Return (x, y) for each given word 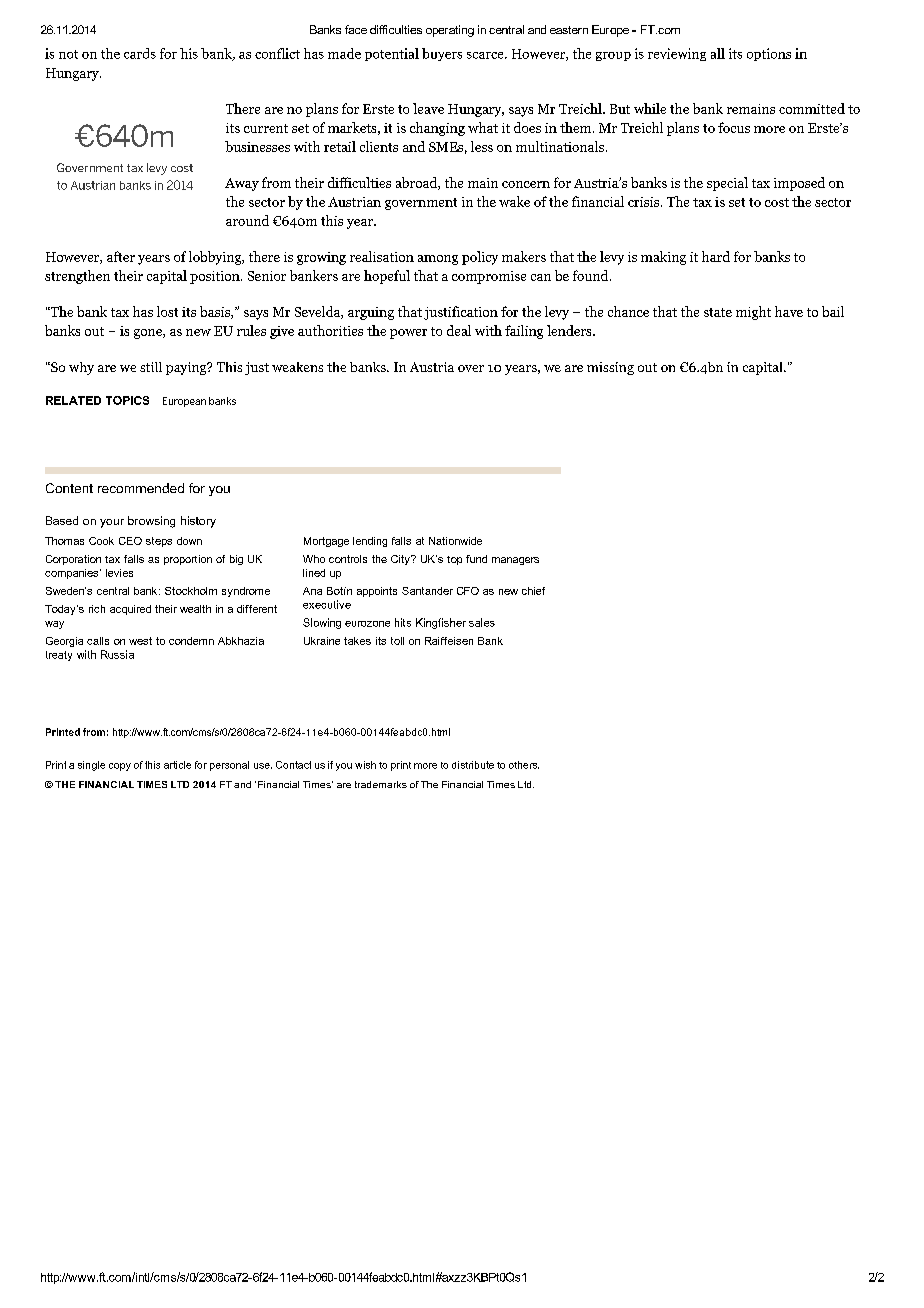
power (408, 334)
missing (610, 368)
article (177, 765)
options (769, 54)
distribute (473, 765)
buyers (442, 54)
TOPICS (127, 400)
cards (140, 53)
